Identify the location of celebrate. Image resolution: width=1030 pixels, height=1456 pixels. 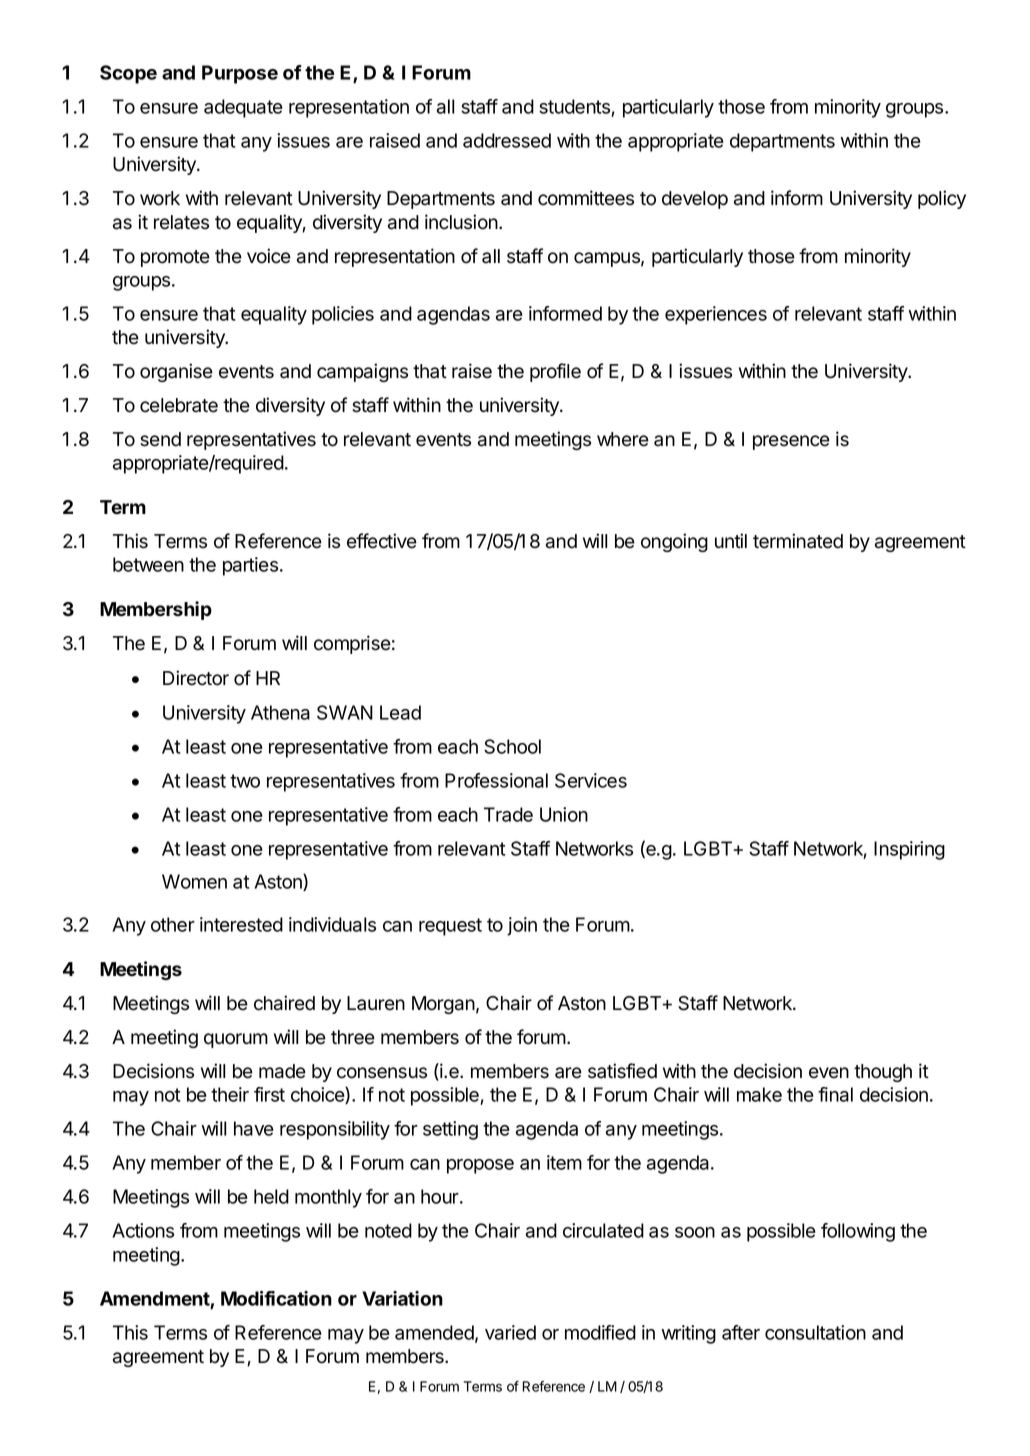
(179, 405).
